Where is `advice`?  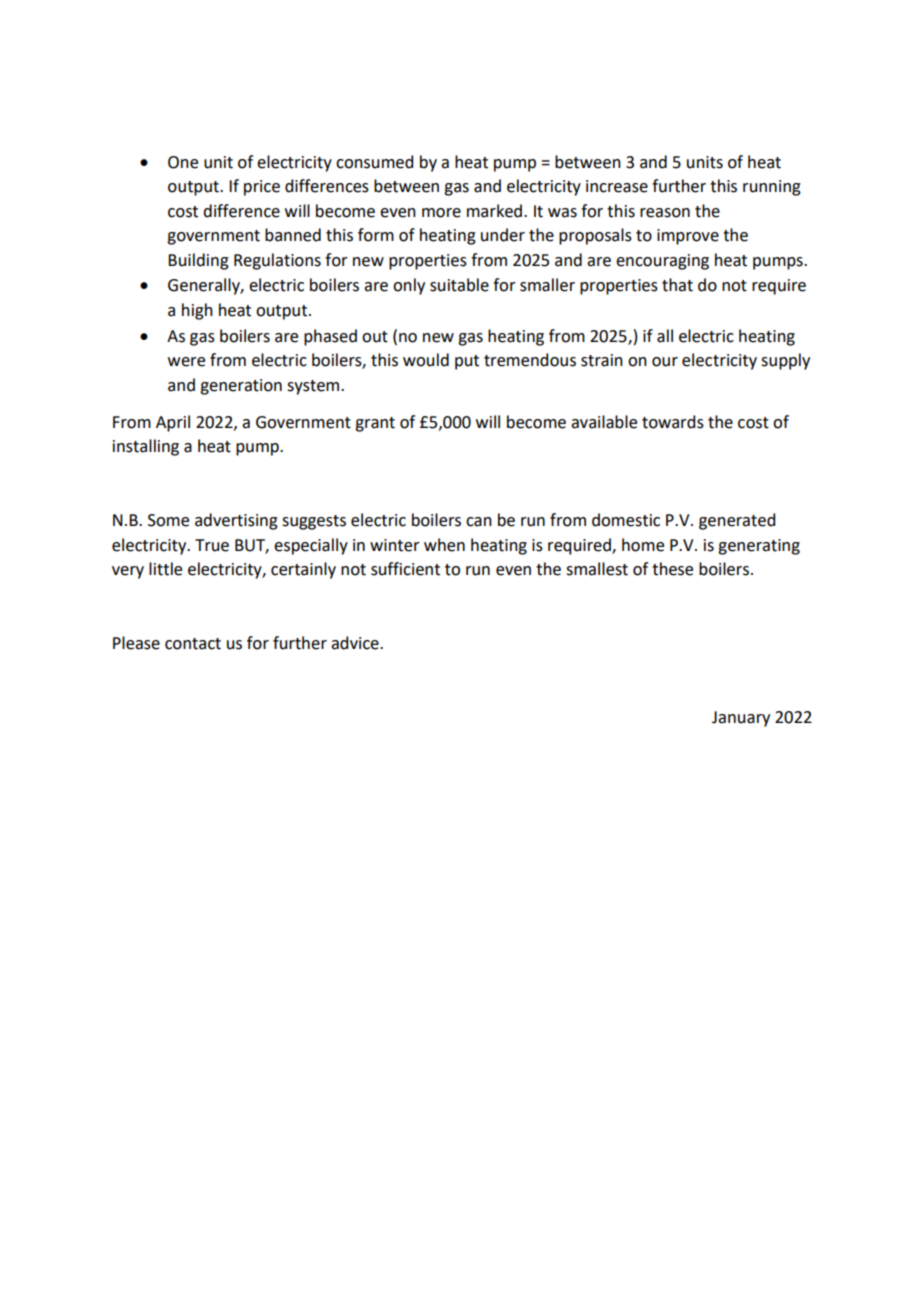 advice is located at coordinates (356, 643).
